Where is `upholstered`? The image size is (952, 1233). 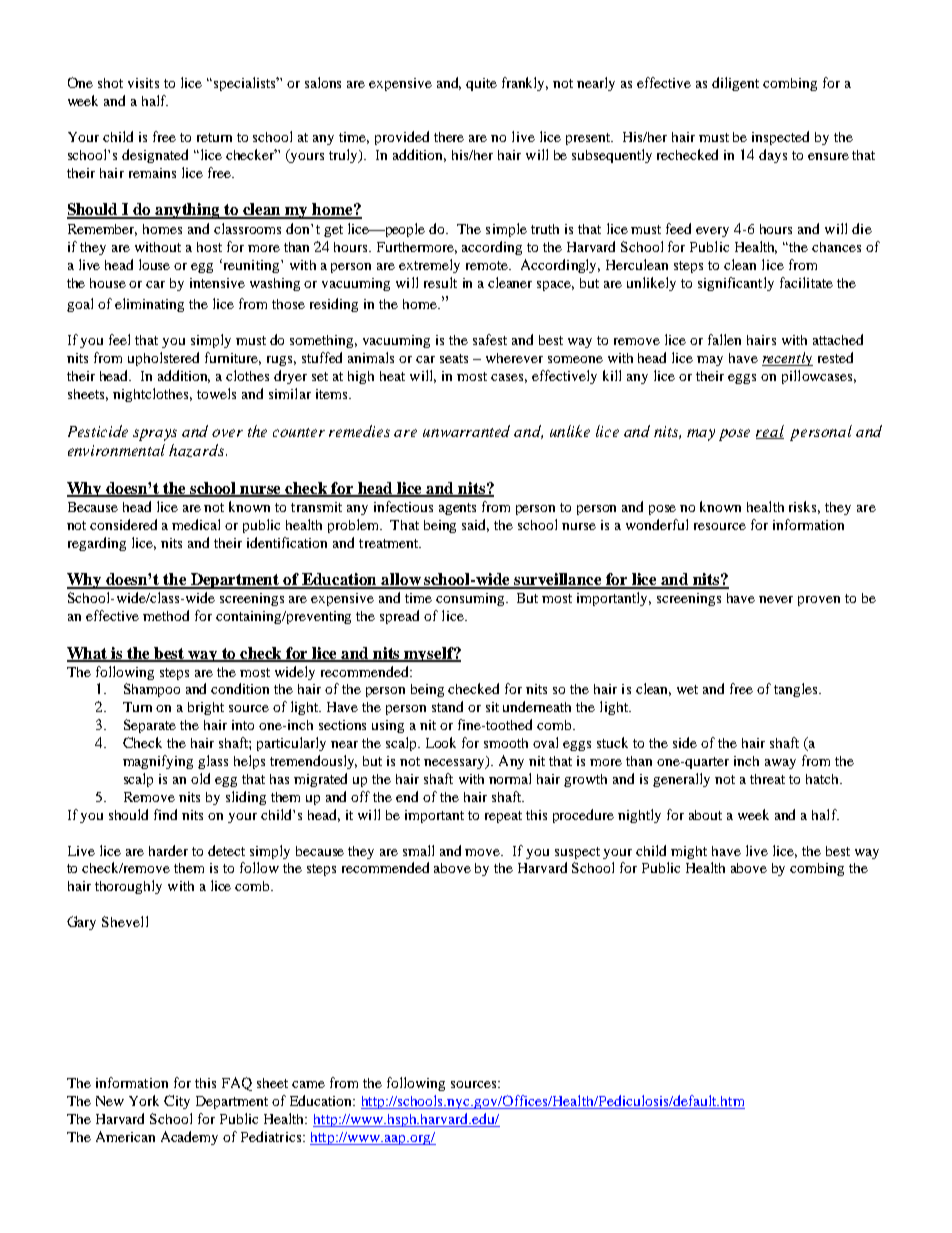
upholstered is located at coordinates (163, 359).
